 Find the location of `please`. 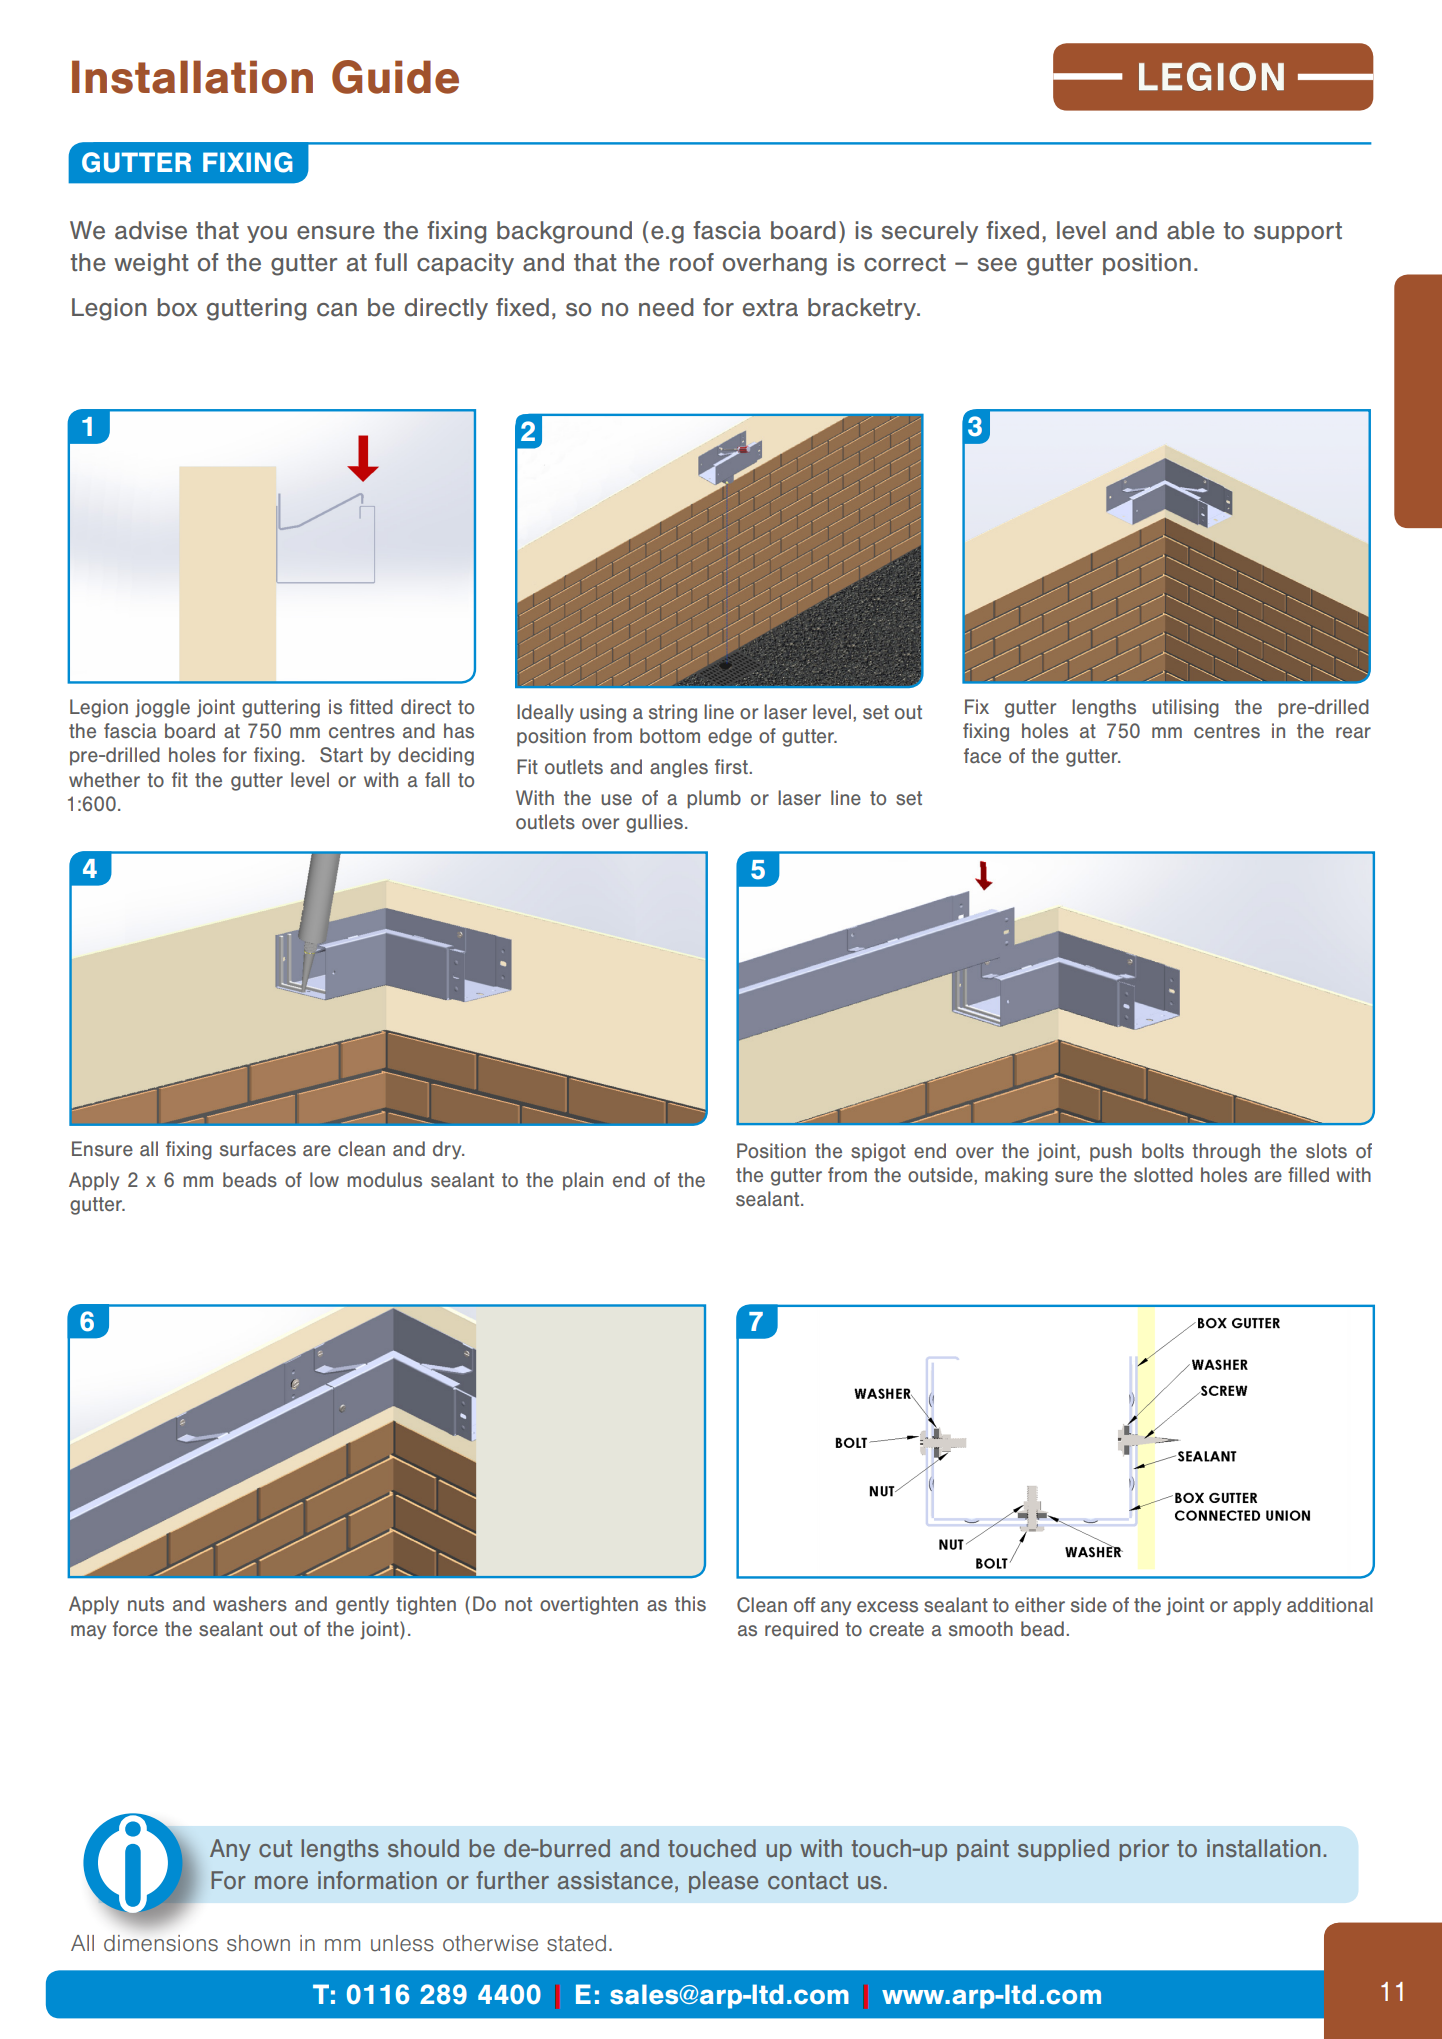

please is located at coordinates (723, 1882).
